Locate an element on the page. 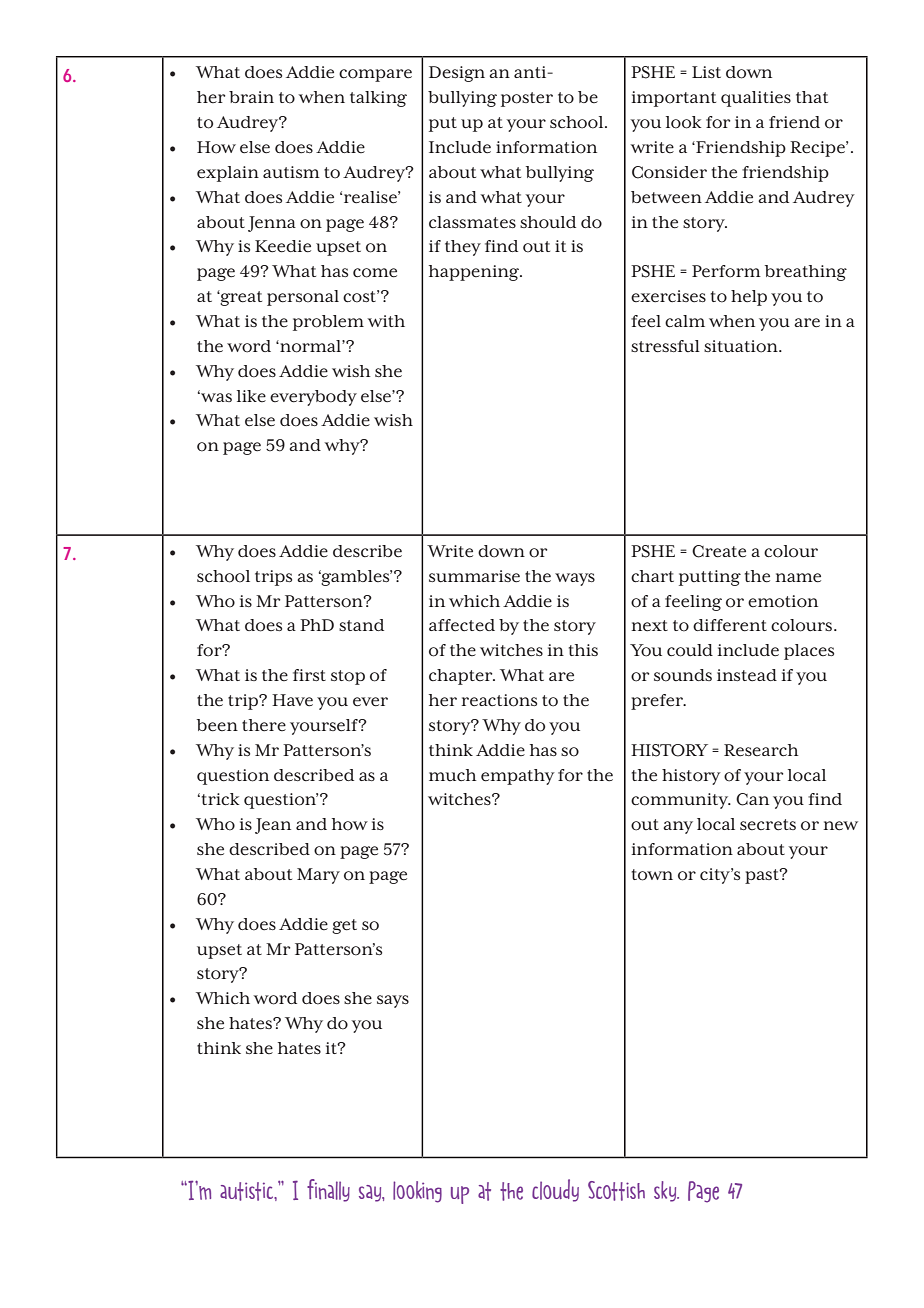  this is located at coordinates (583, 650).
